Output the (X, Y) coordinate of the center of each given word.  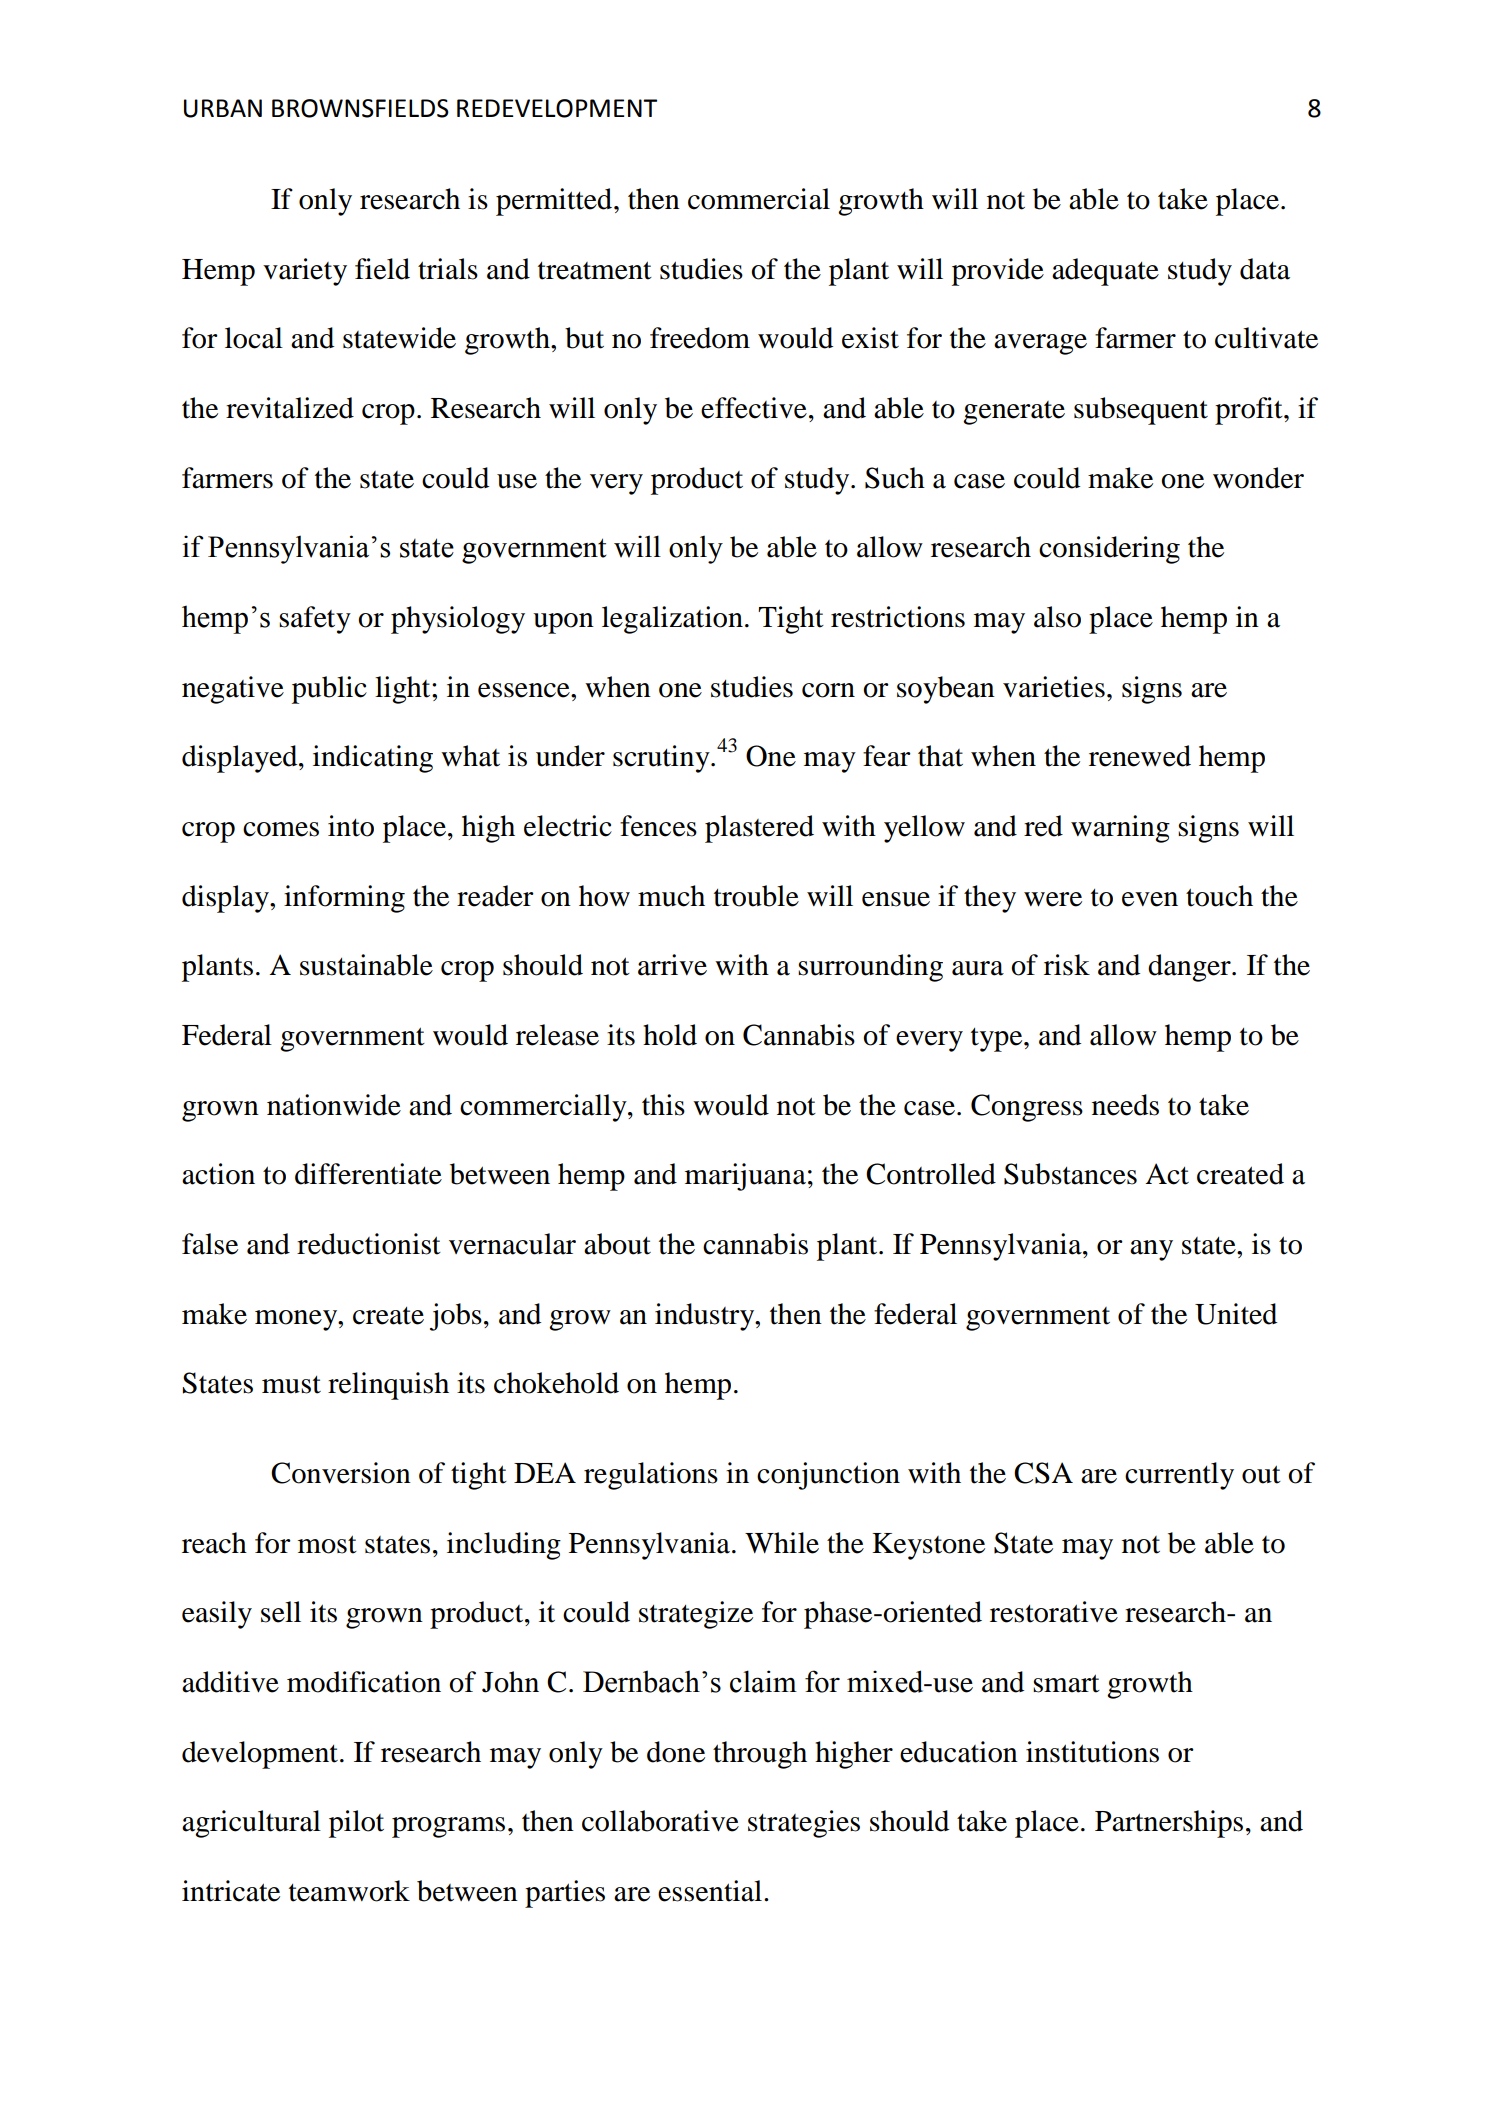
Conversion (341, 1473)
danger (1190, 968)
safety (315, 620)
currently (1179, 1476)
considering (1109, 550)
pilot (356, 1824)
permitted (555, 202)
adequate (1105, 272)
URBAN (223, 108)
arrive (672, 965)
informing (344, 899)
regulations (651, 1476)
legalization (672, 620)
